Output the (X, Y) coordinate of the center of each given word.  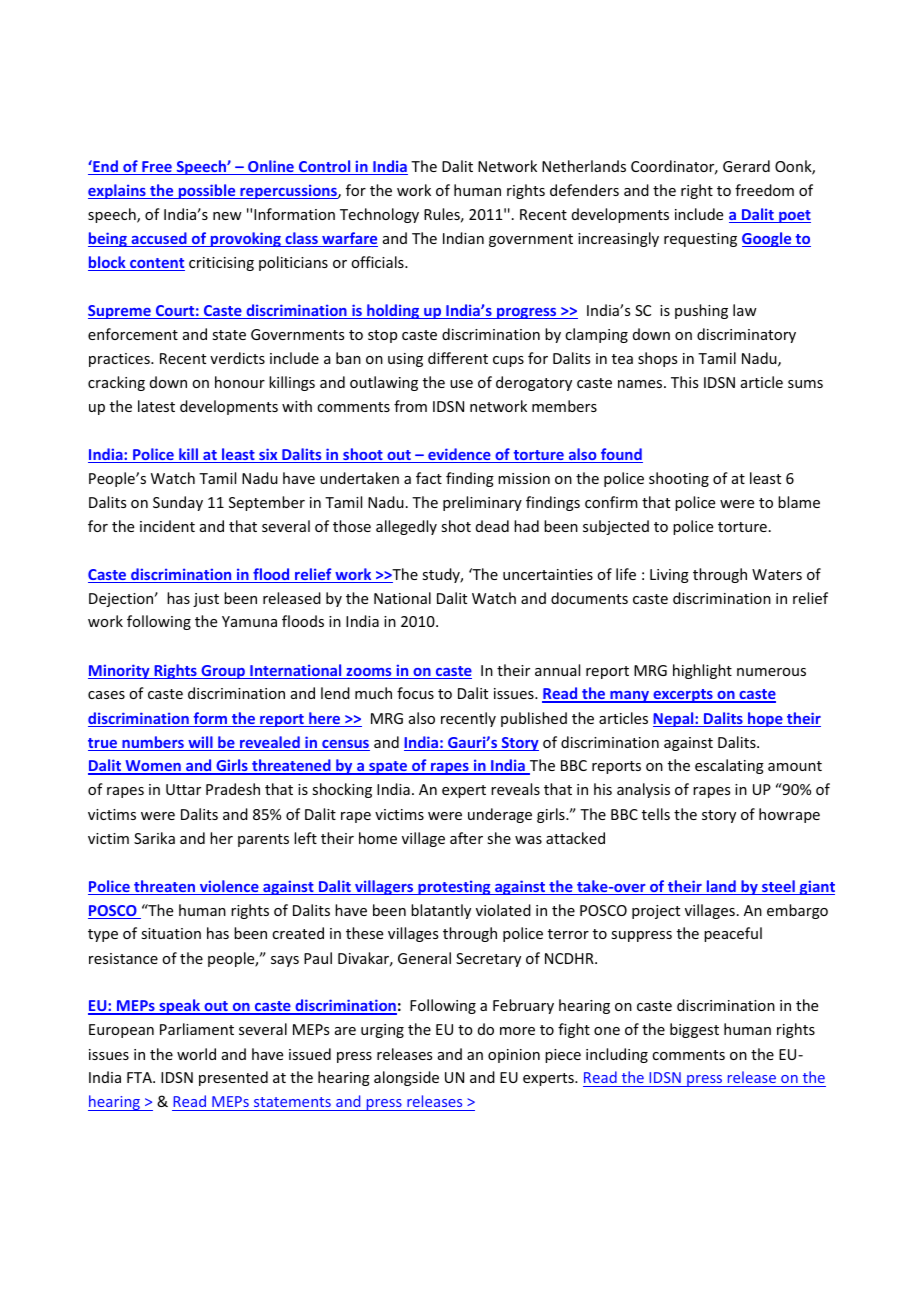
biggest (694, 1030)
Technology (379, 215)
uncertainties (548, 574)
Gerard (746, 166)
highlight (702, 671)
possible (207, 191)
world (196, 1054)
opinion (514, 1056)
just (206, 600)
